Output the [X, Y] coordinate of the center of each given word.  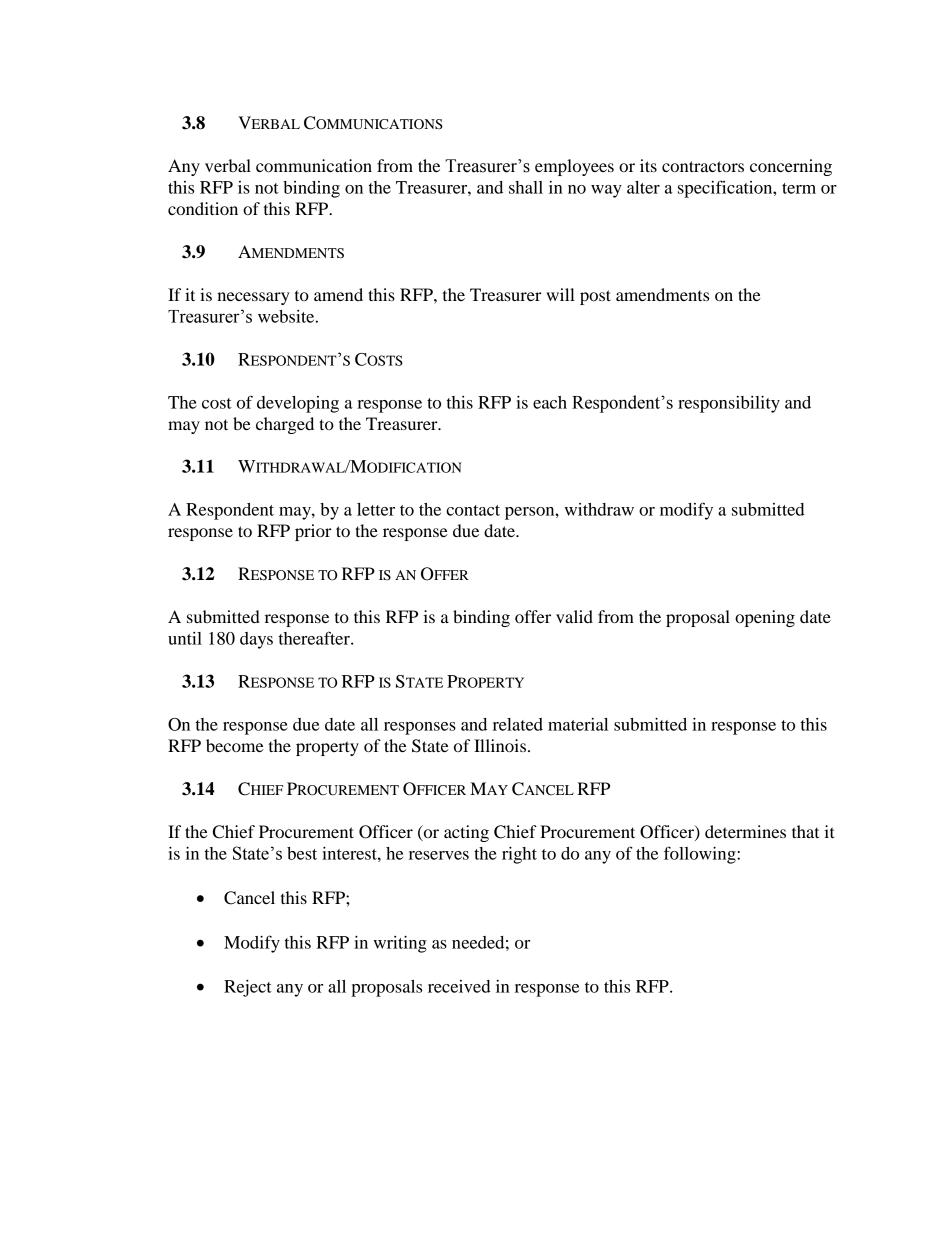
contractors [703, 166]
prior [313, 532]
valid [574, 616]
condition [203, 208]
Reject [248, 988]
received [459, 986]
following [701, 855]
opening [765, 618]
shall [526, 187]
